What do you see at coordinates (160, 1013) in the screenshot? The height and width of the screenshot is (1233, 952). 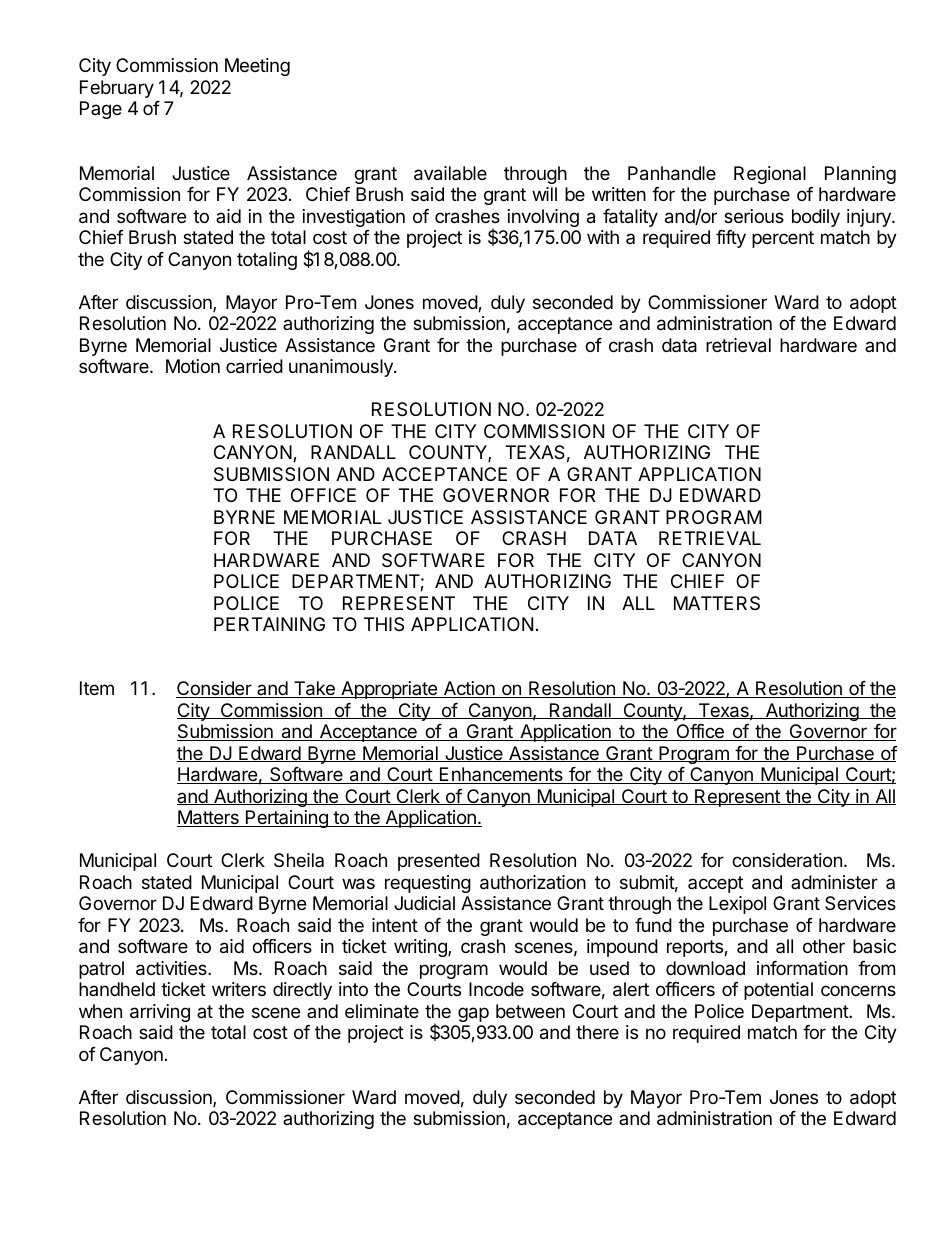 I see `arriving` at bounding box center [160, 1013].
